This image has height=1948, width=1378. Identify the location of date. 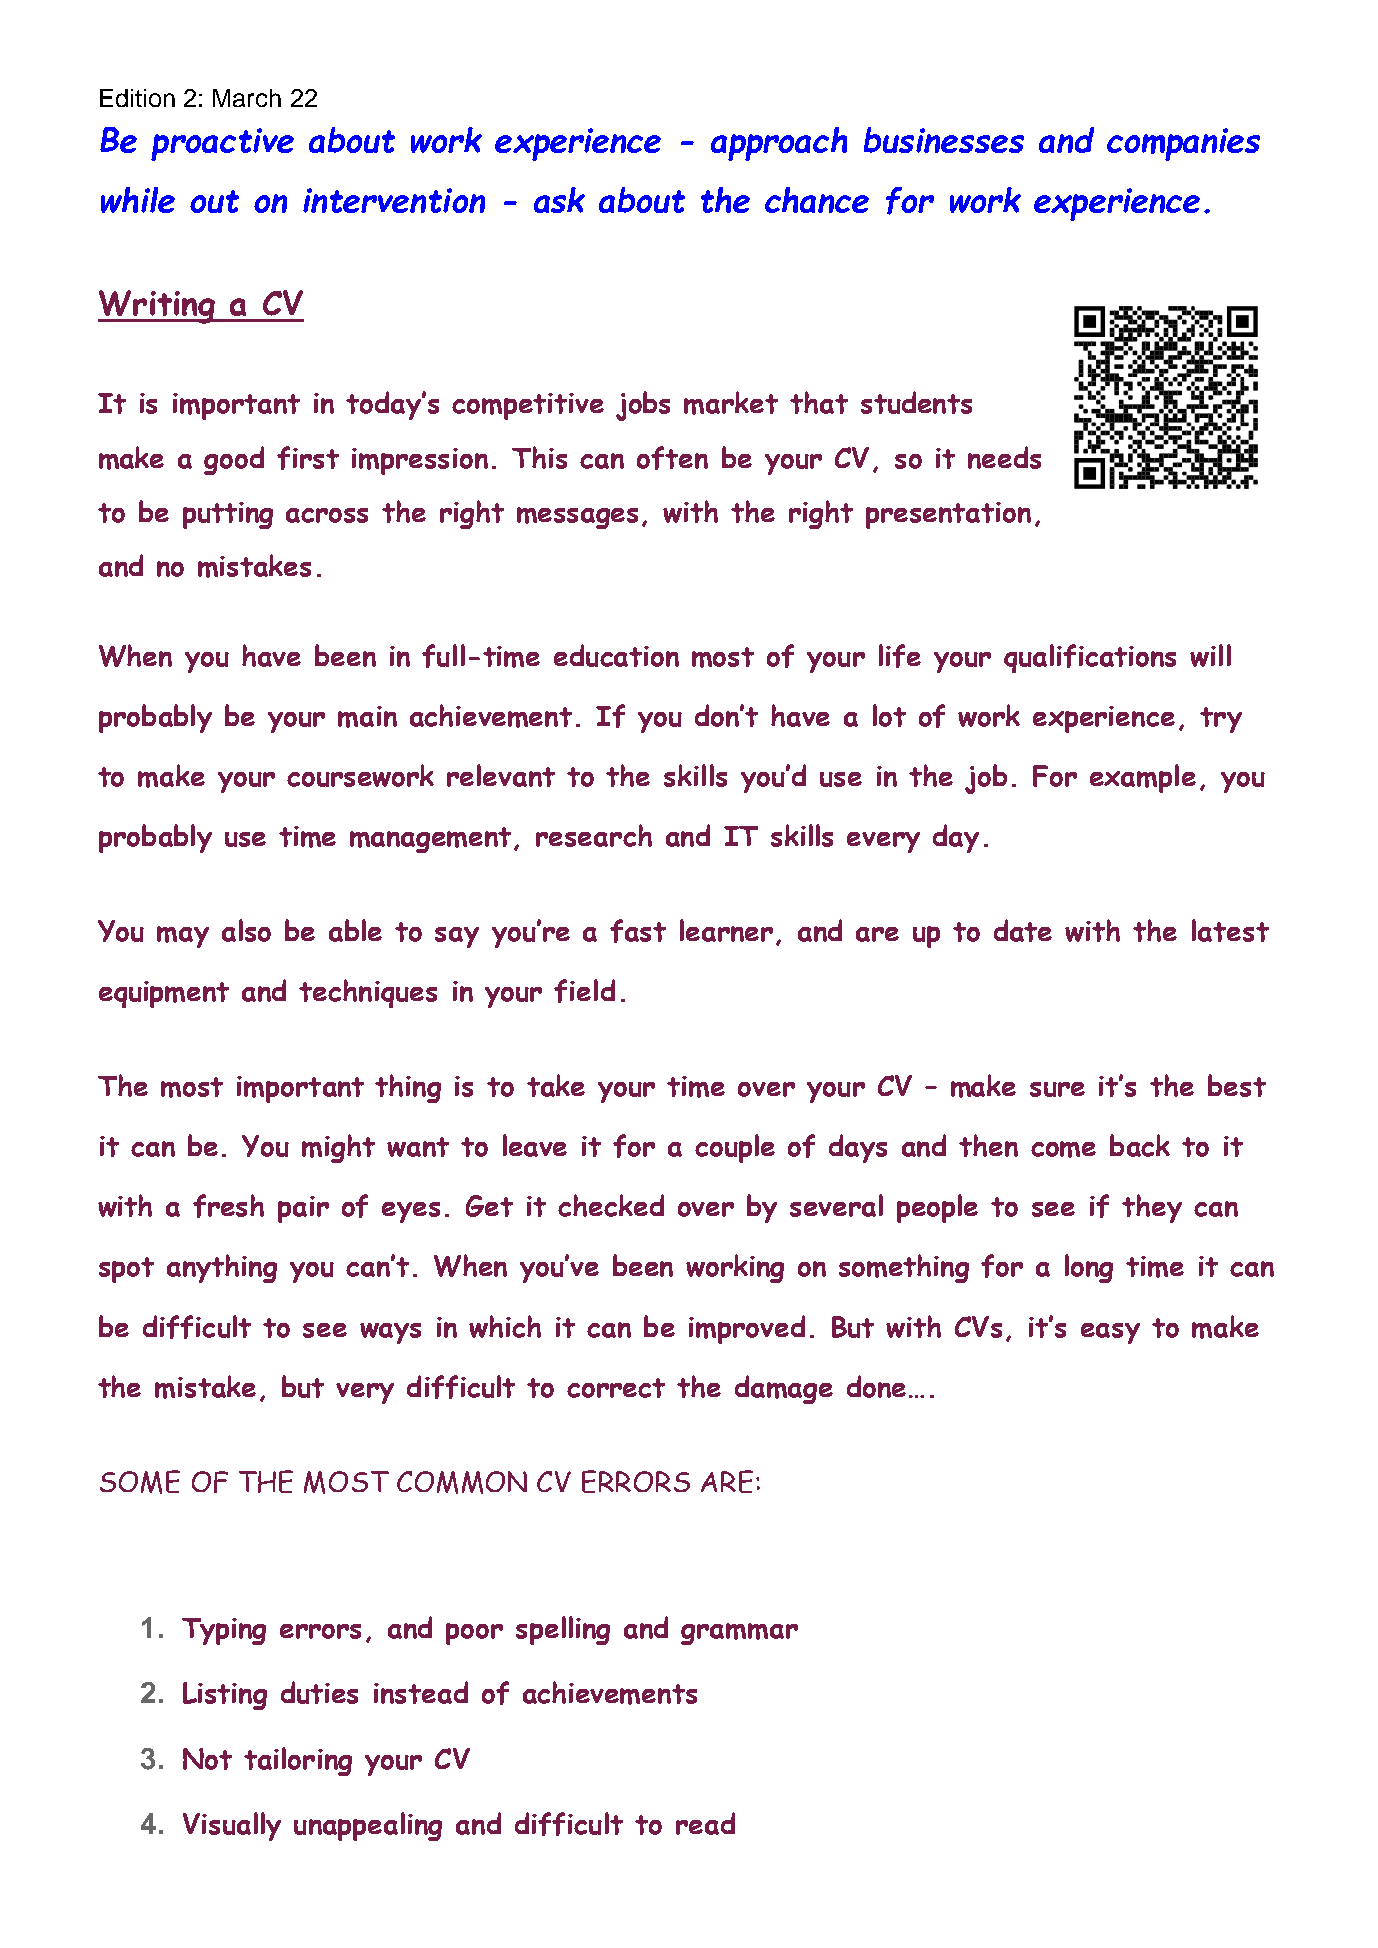
(1023, 930).
